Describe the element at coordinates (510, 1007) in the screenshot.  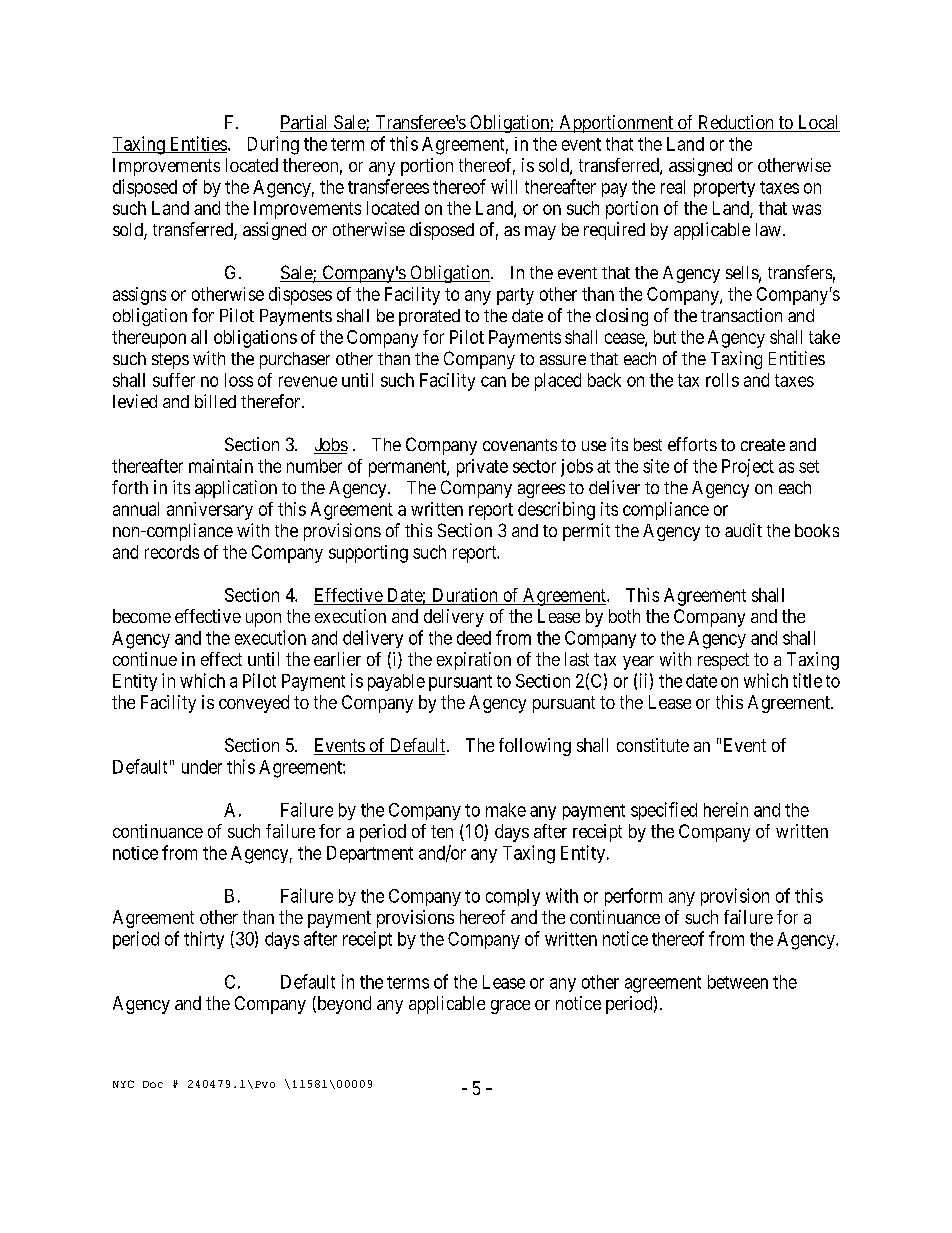
I see `grace` at that location.
